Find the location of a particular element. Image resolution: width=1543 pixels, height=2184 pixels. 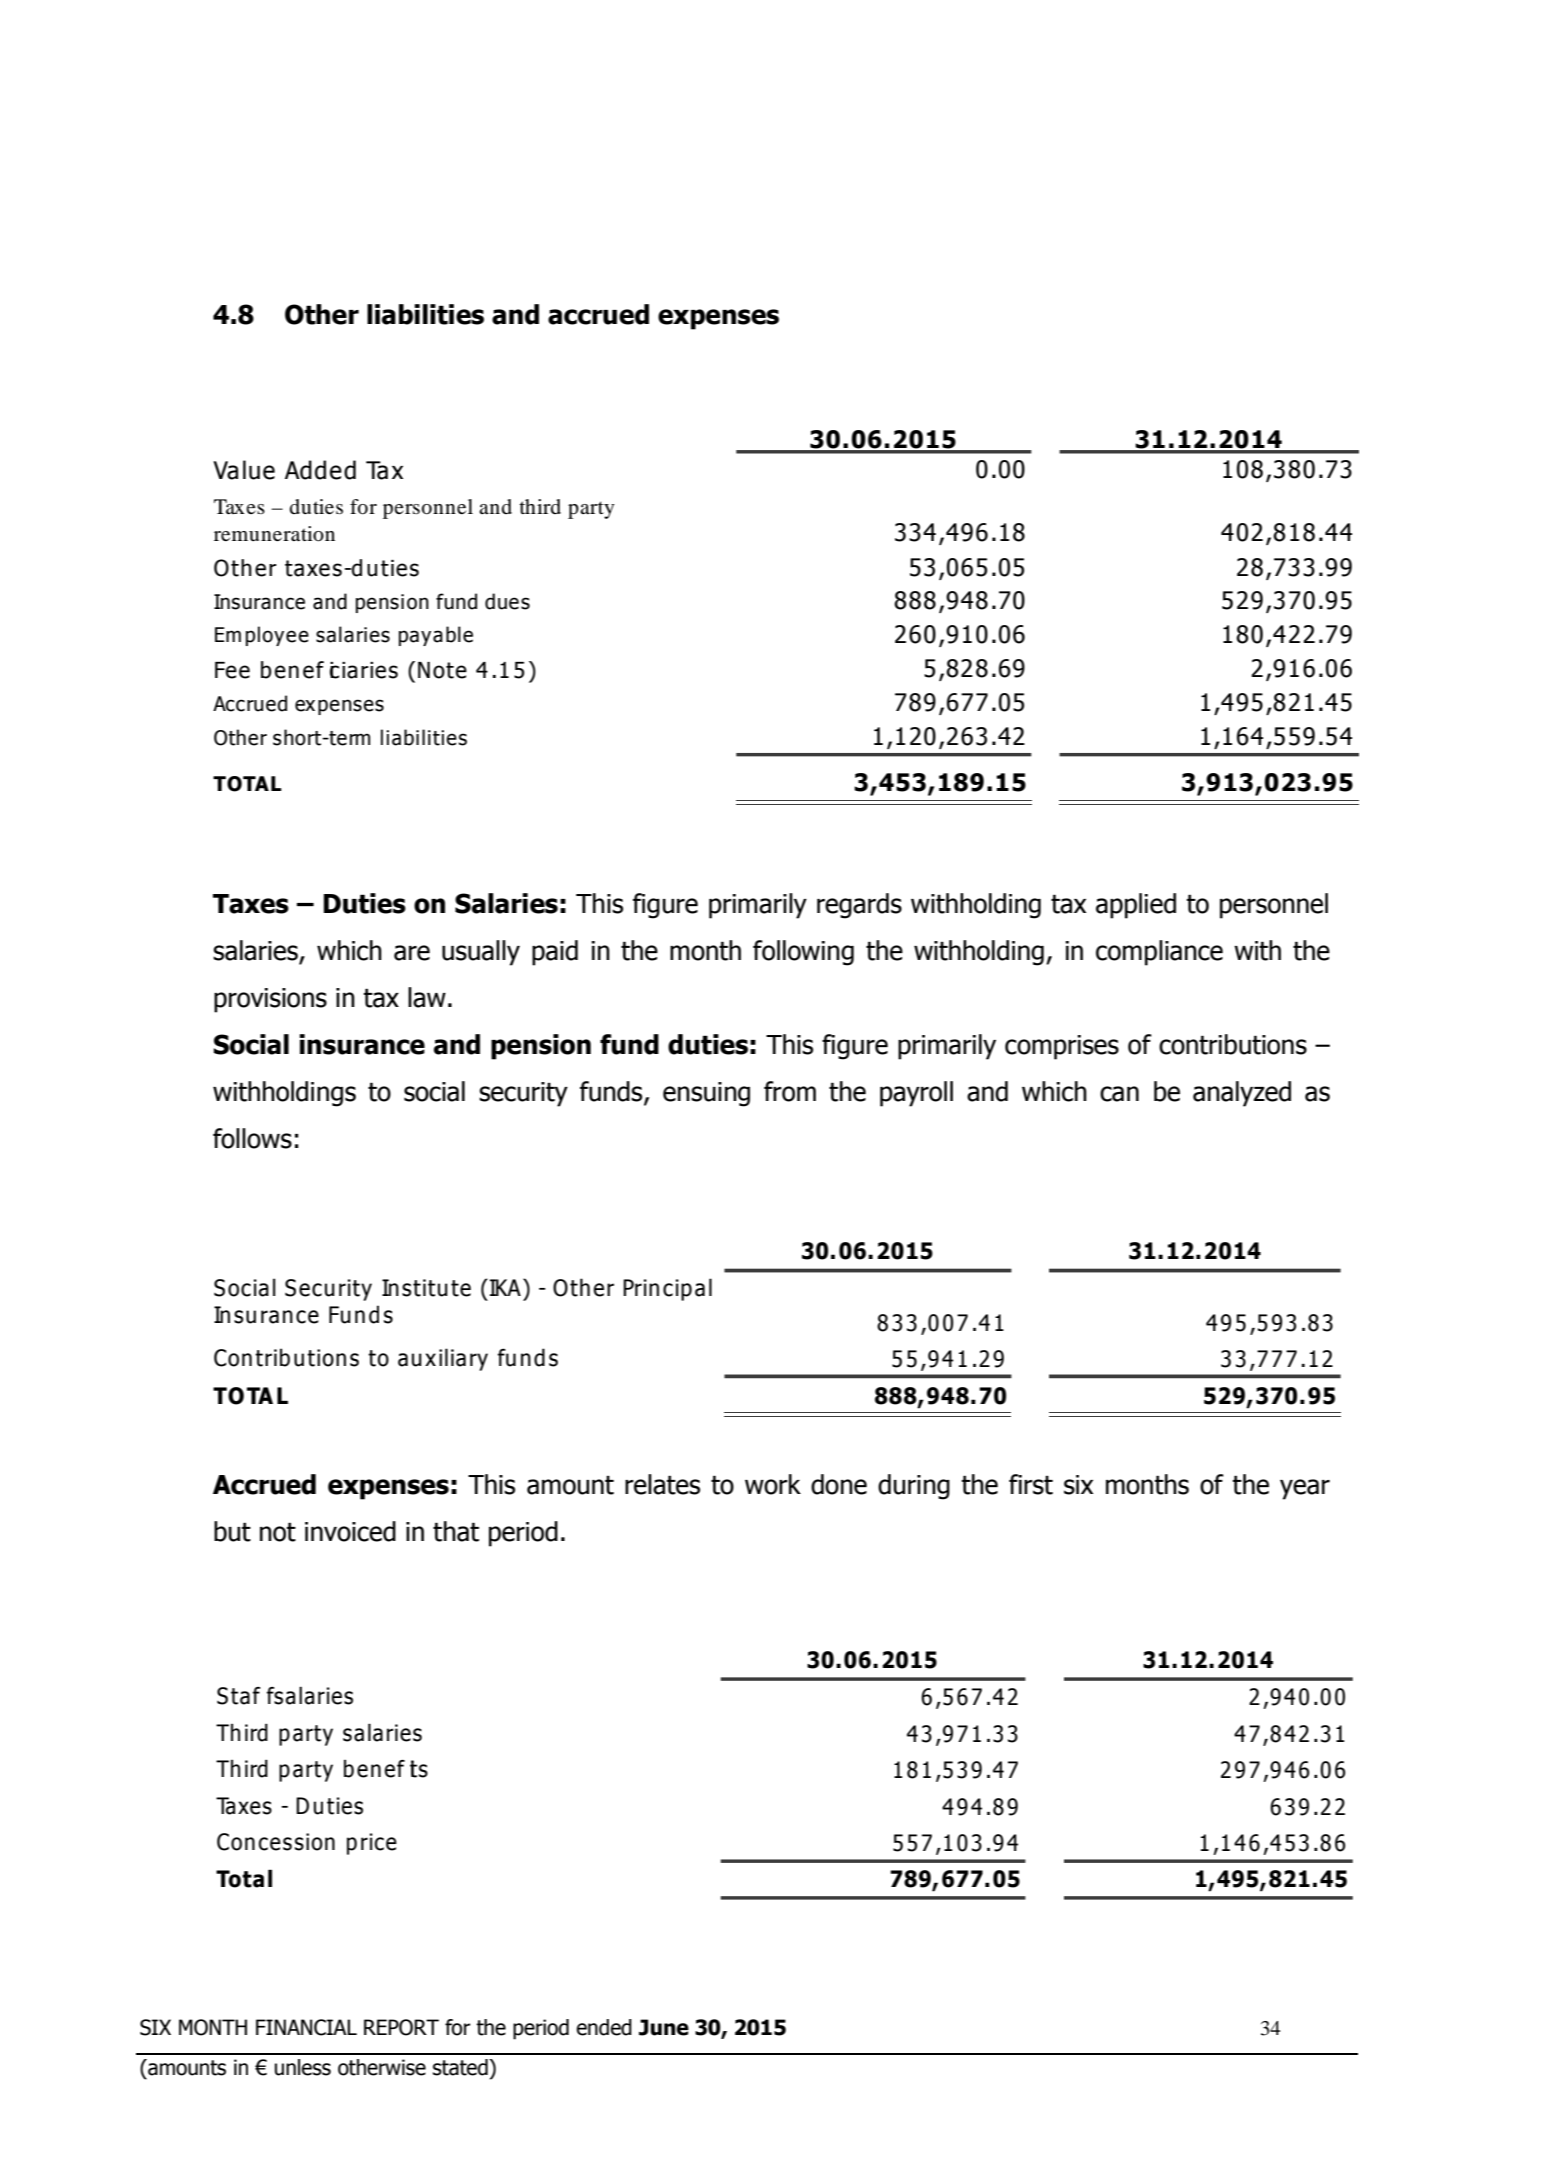

applied is located at coordinates (1136, 906).
